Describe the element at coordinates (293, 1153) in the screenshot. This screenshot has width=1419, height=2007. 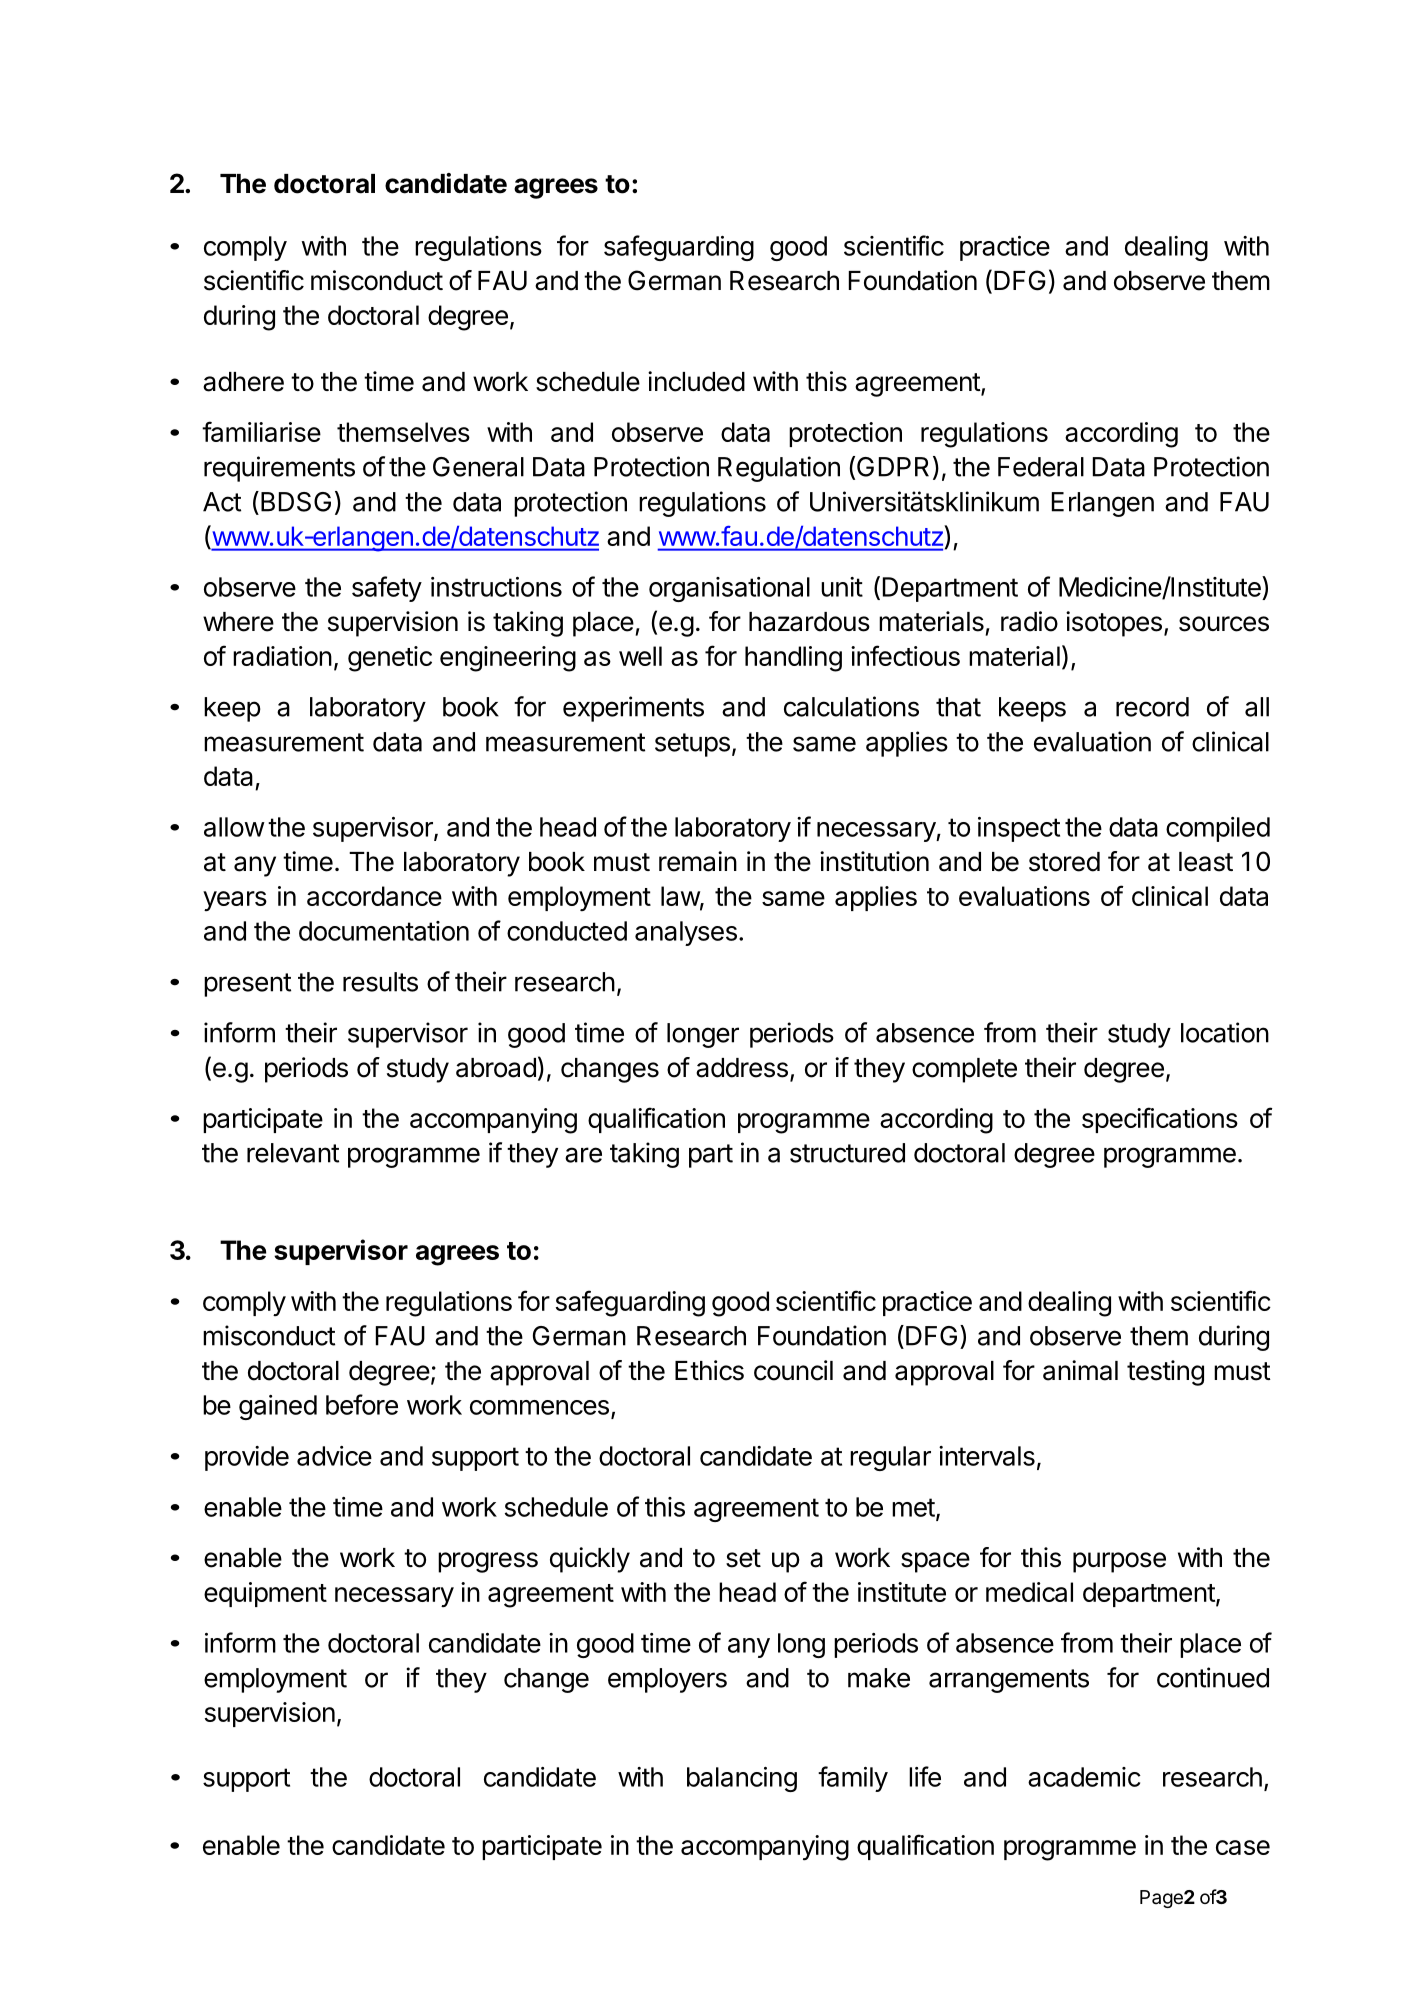
I see `relevant` at that location.
